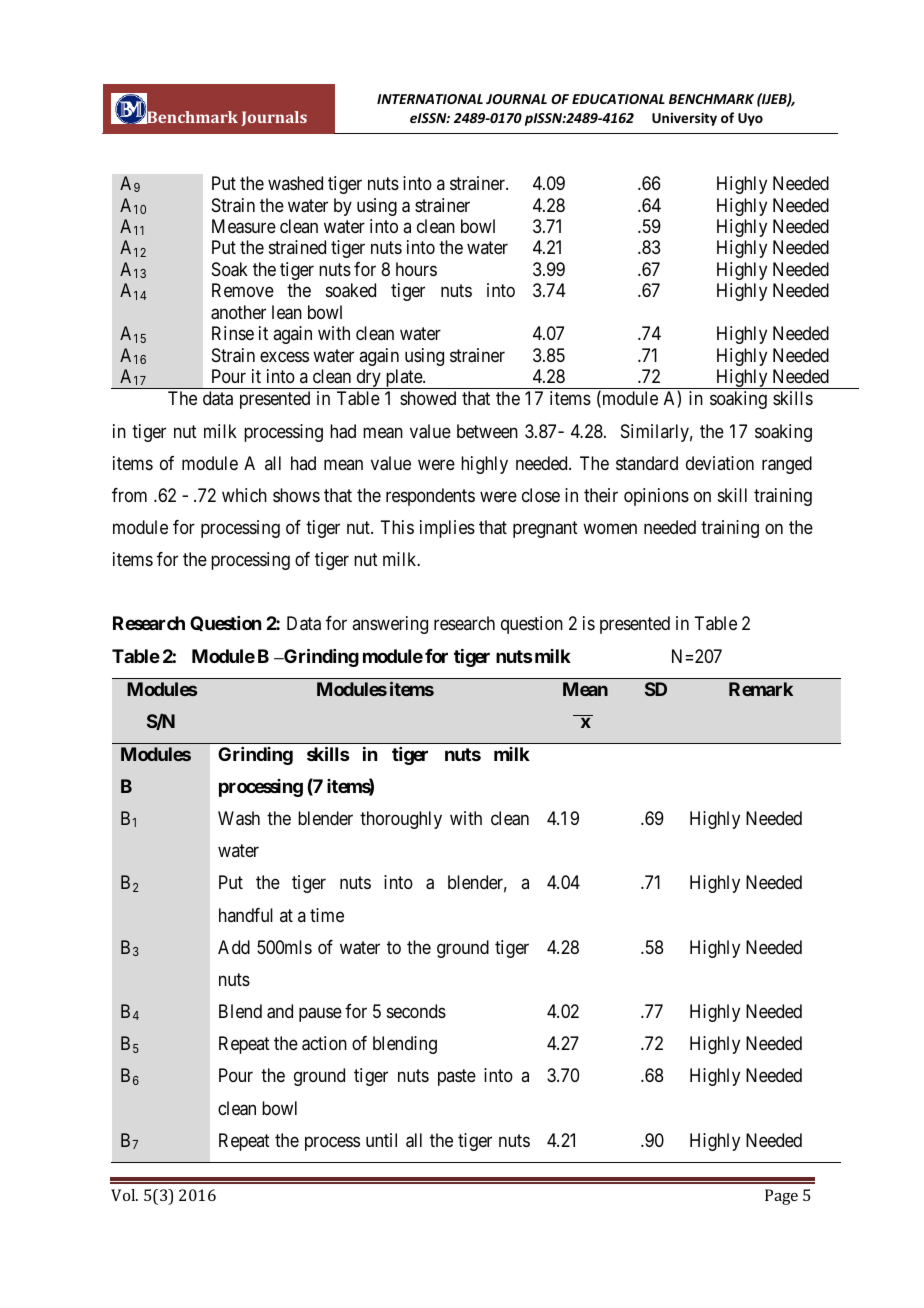 Image resolution: width=924 pixels, height=1308 pixels. Describe the element at coordinates (761, 689) in the screenshot. I see `Remark` at that location.
